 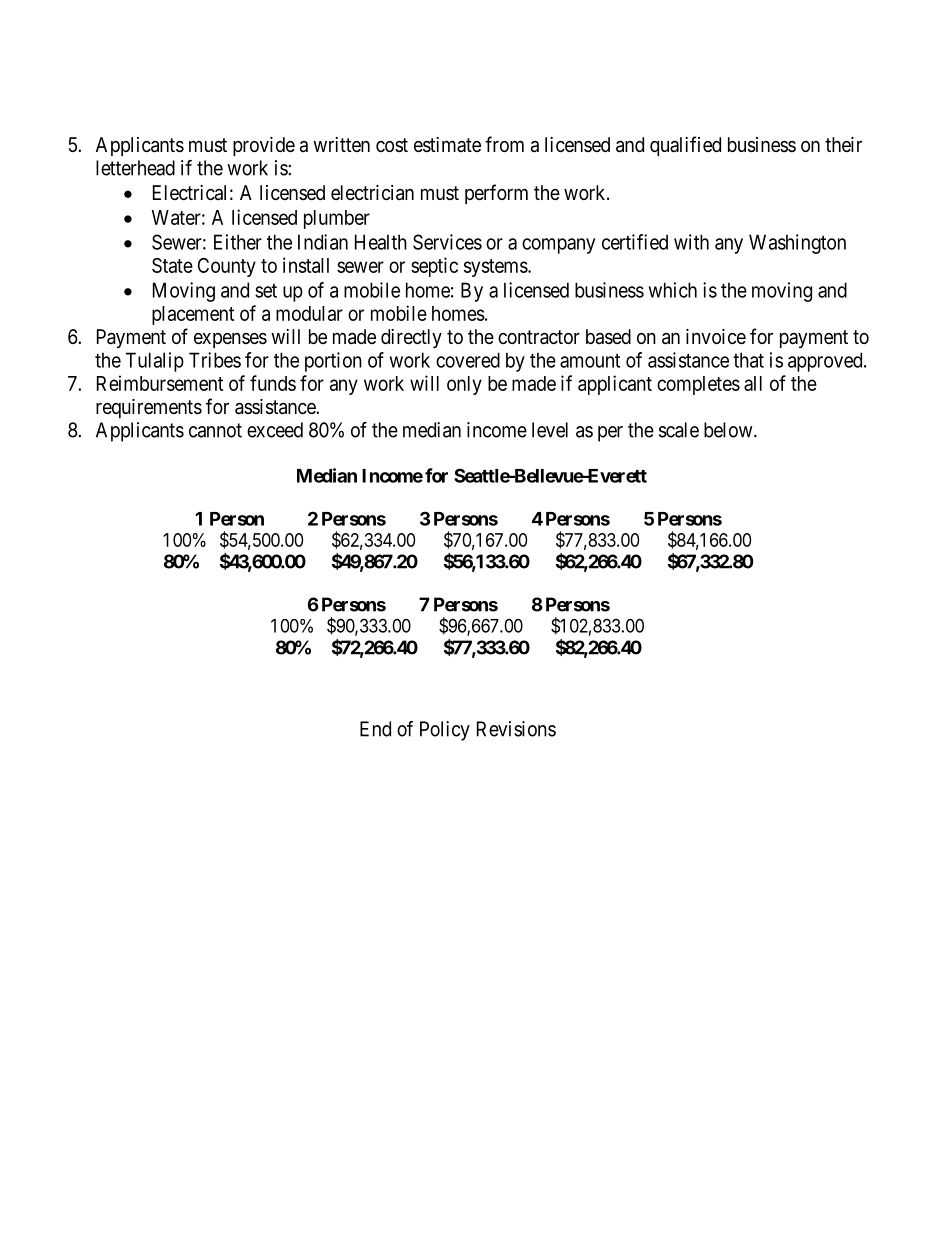 What do you see at coordinates (215, 430) in the screenshot?
I see `cannot` at bounding box center [215, 430].
